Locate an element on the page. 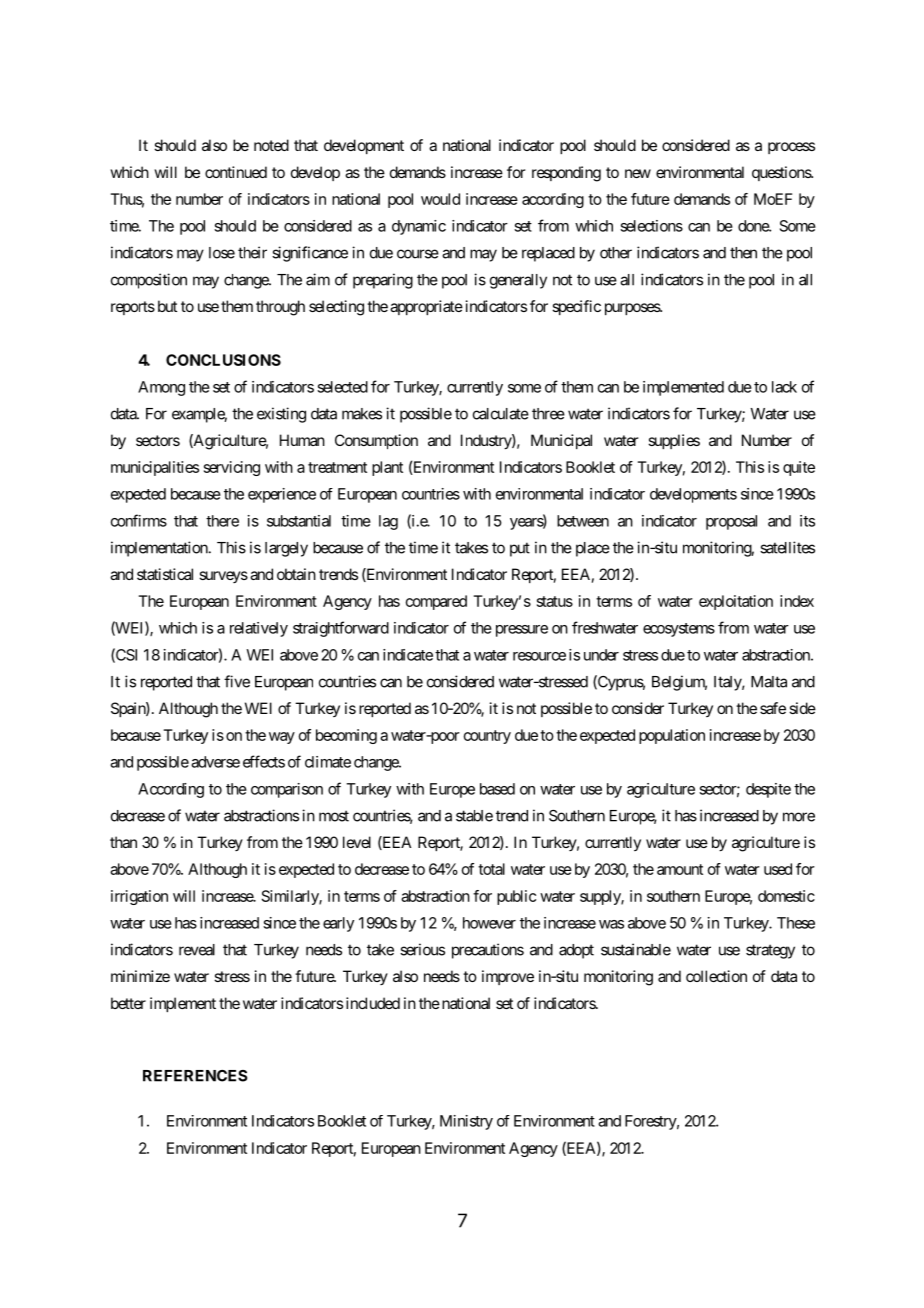 The image size is (924, 1308). based is located at coordinates (497, 789).
